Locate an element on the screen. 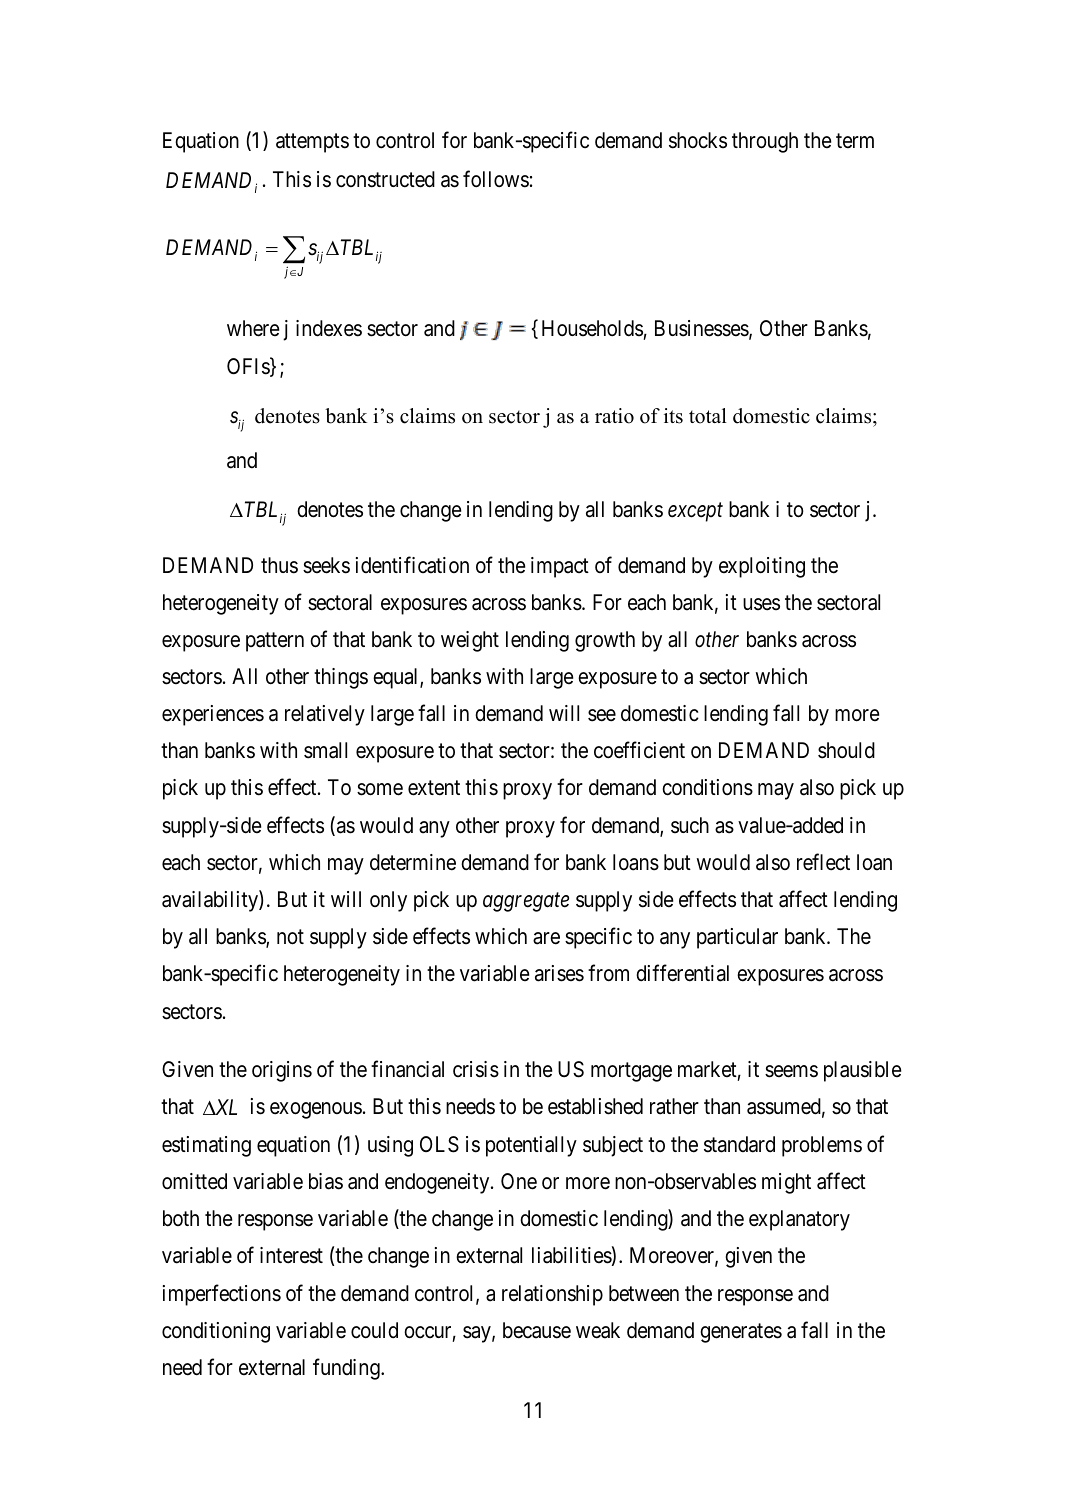  because is located at coordinates (537, 1330).
